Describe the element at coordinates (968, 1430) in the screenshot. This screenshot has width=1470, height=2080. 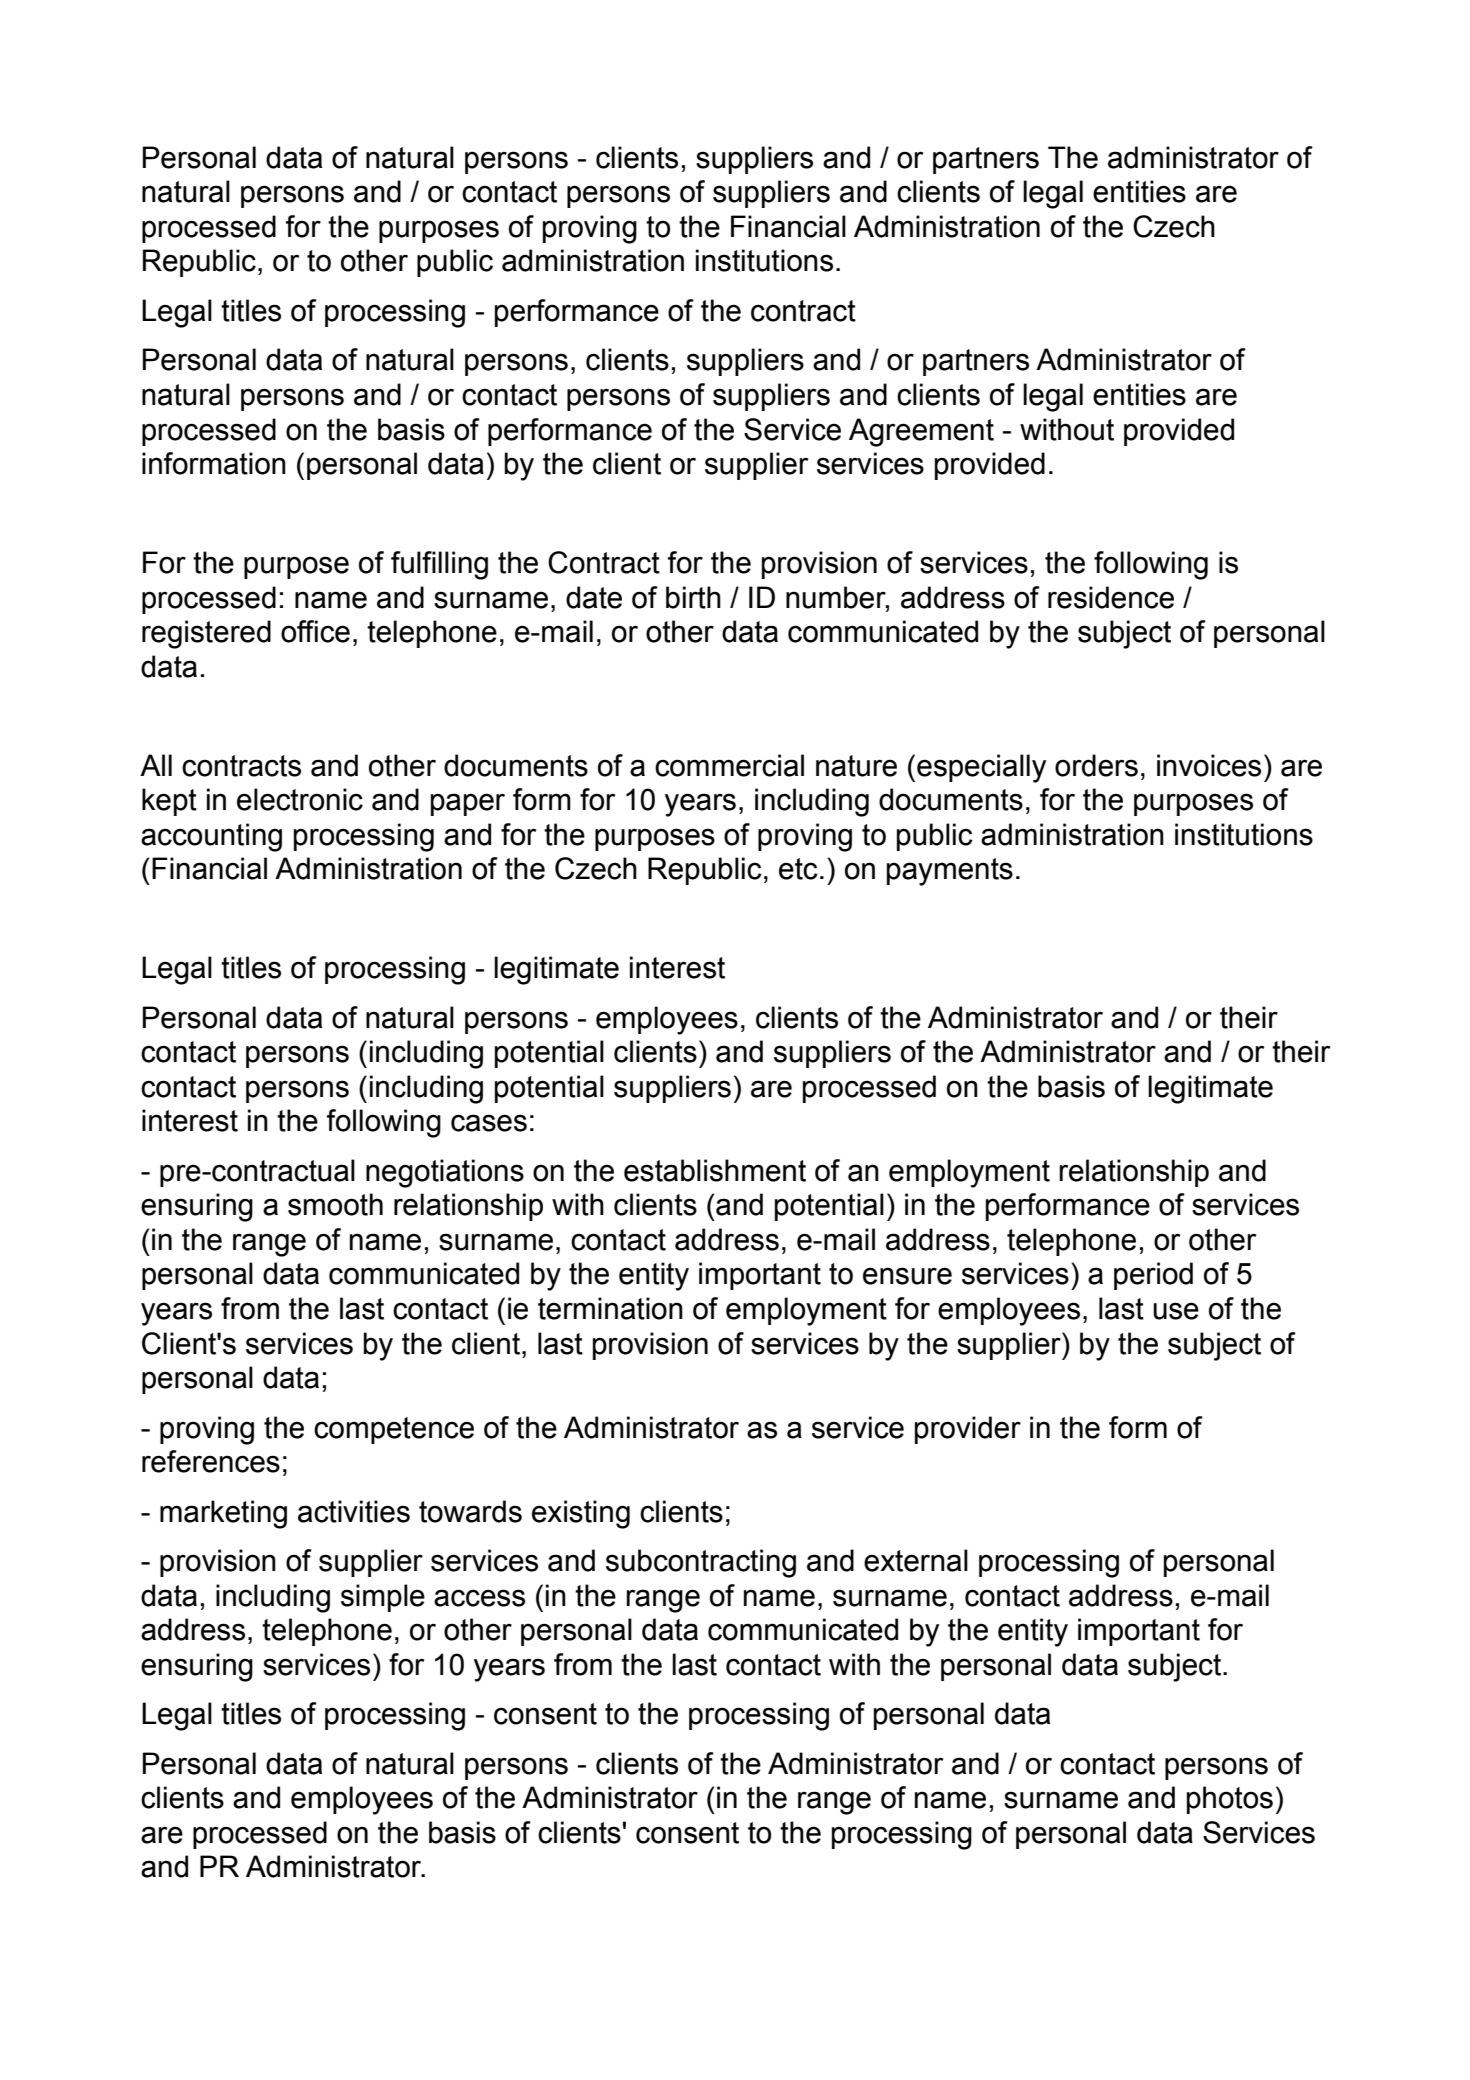
I see `provider` at that location.
